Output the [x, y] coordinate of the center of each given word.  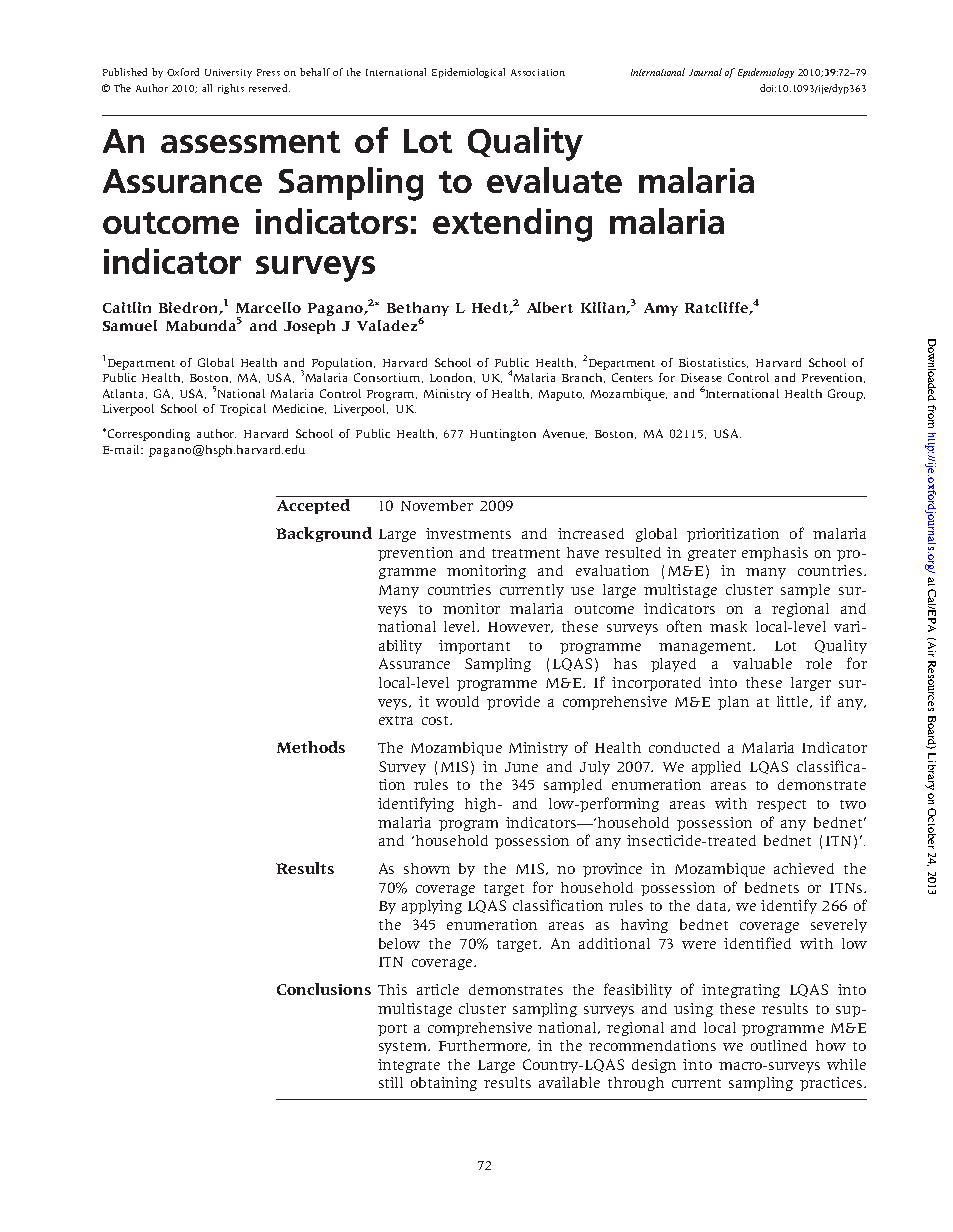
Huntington [503, 435]
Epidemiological [468, 73]
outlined [779, 1045]
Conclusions [324, 989]
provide [513, 703]
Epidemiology [766, 73]
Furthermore [484, 1046]
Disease [701, 377]
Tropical [243, 410]
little [794, 702]
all [207, 88]
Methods [311, 747]
